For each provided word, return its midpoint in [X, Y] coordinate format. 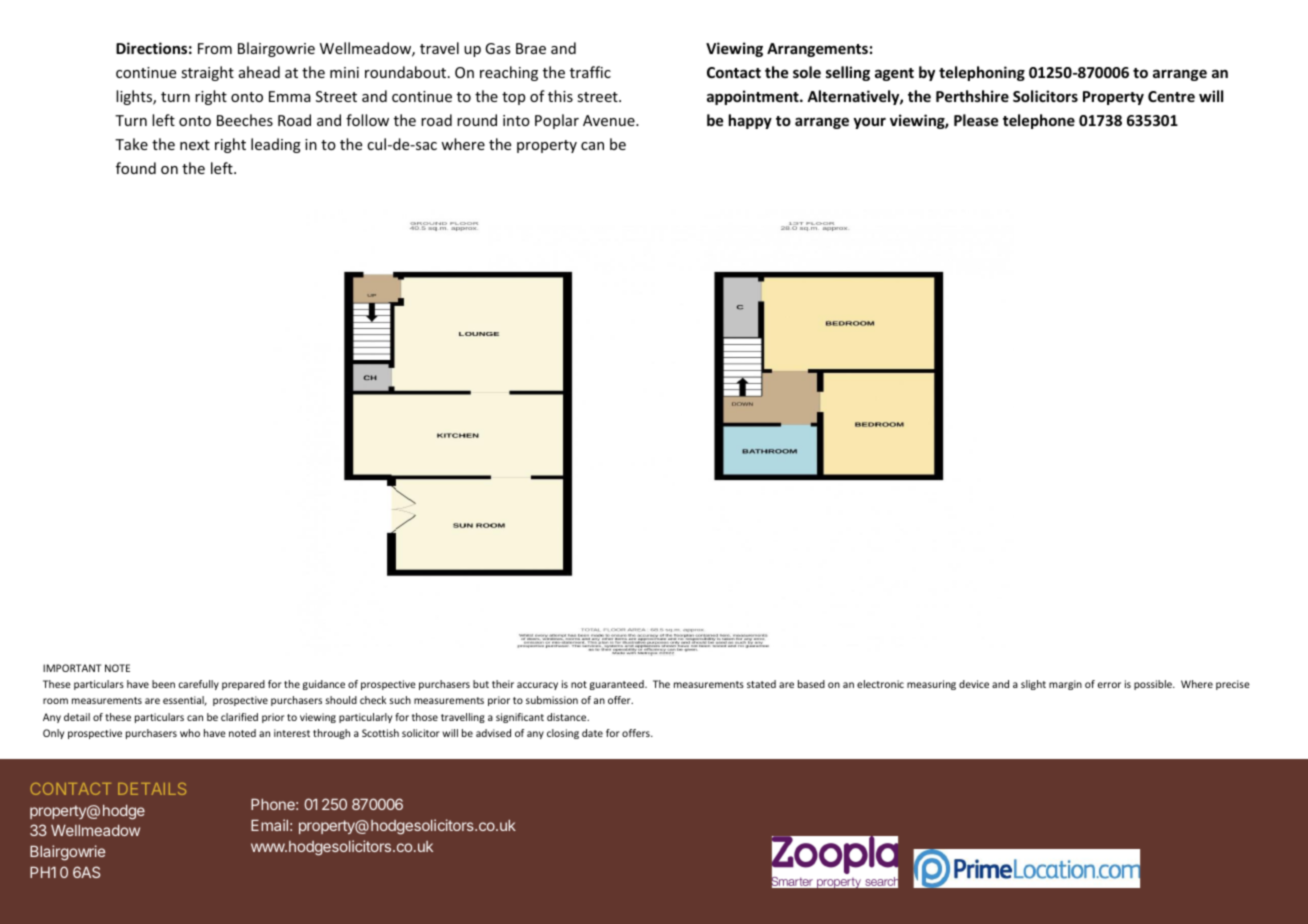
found [136, 168]
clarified [239, 717]
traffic [590, 72]
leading [276, 145]
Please [976, 120]
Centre [1171, 96]
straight [207, 73]
